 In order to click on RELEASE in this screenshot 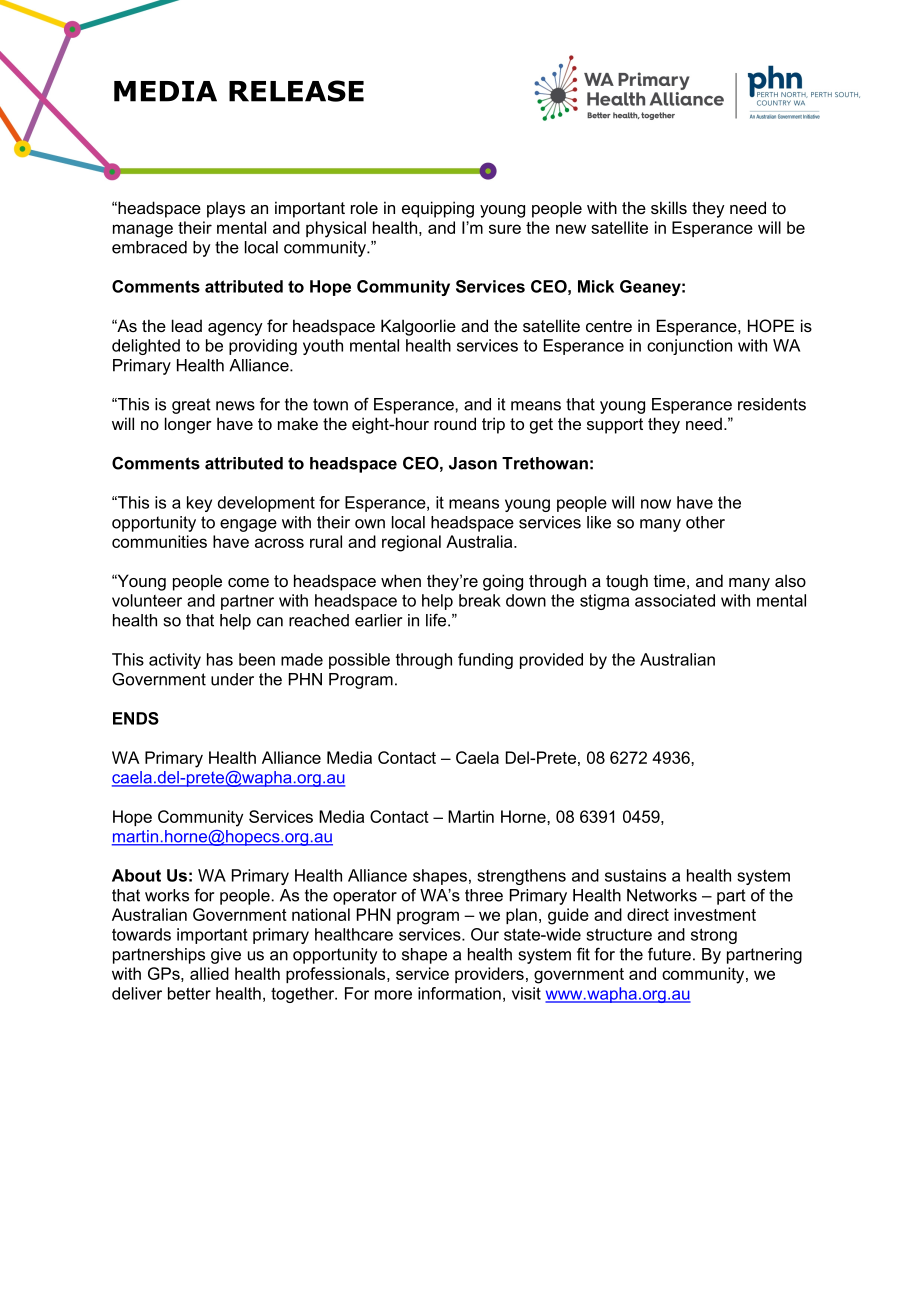, I will do `click(296, 91)`.
